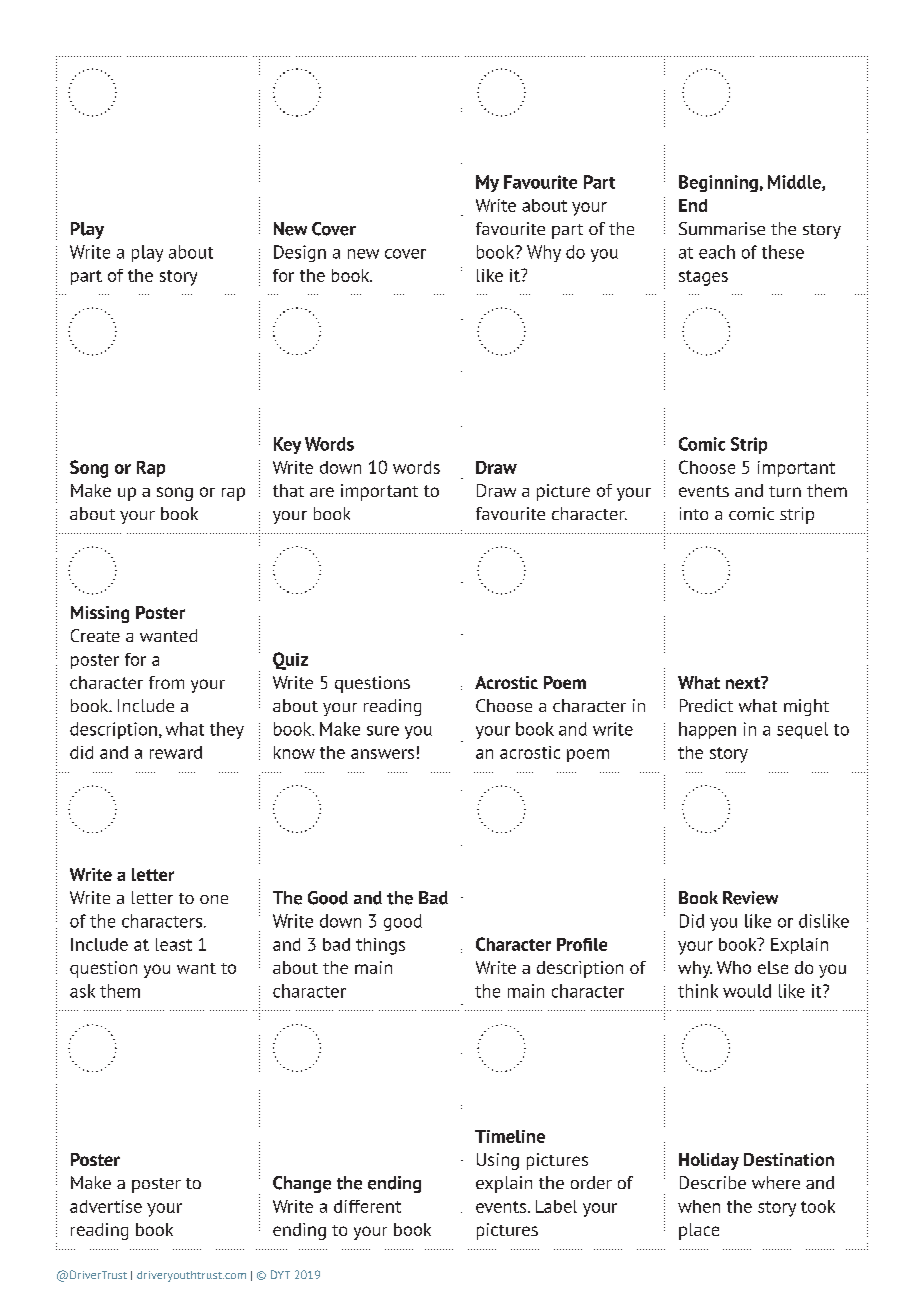 The height and width of the document is (1308, 924). I want to click on stages, so click(703, 278).
